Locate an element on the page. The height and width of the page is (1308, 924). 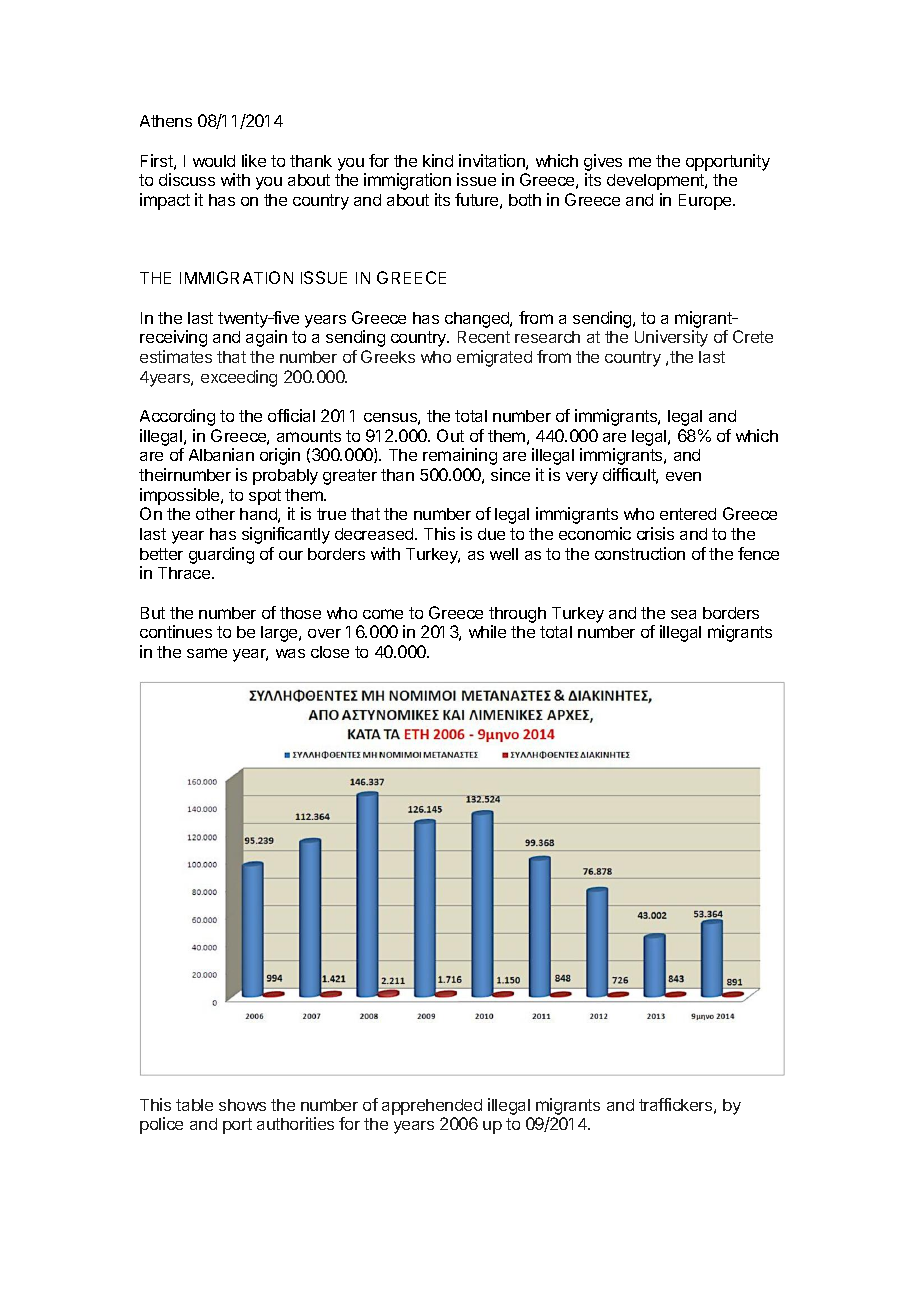
construction is located at coordinates (640, 553).
